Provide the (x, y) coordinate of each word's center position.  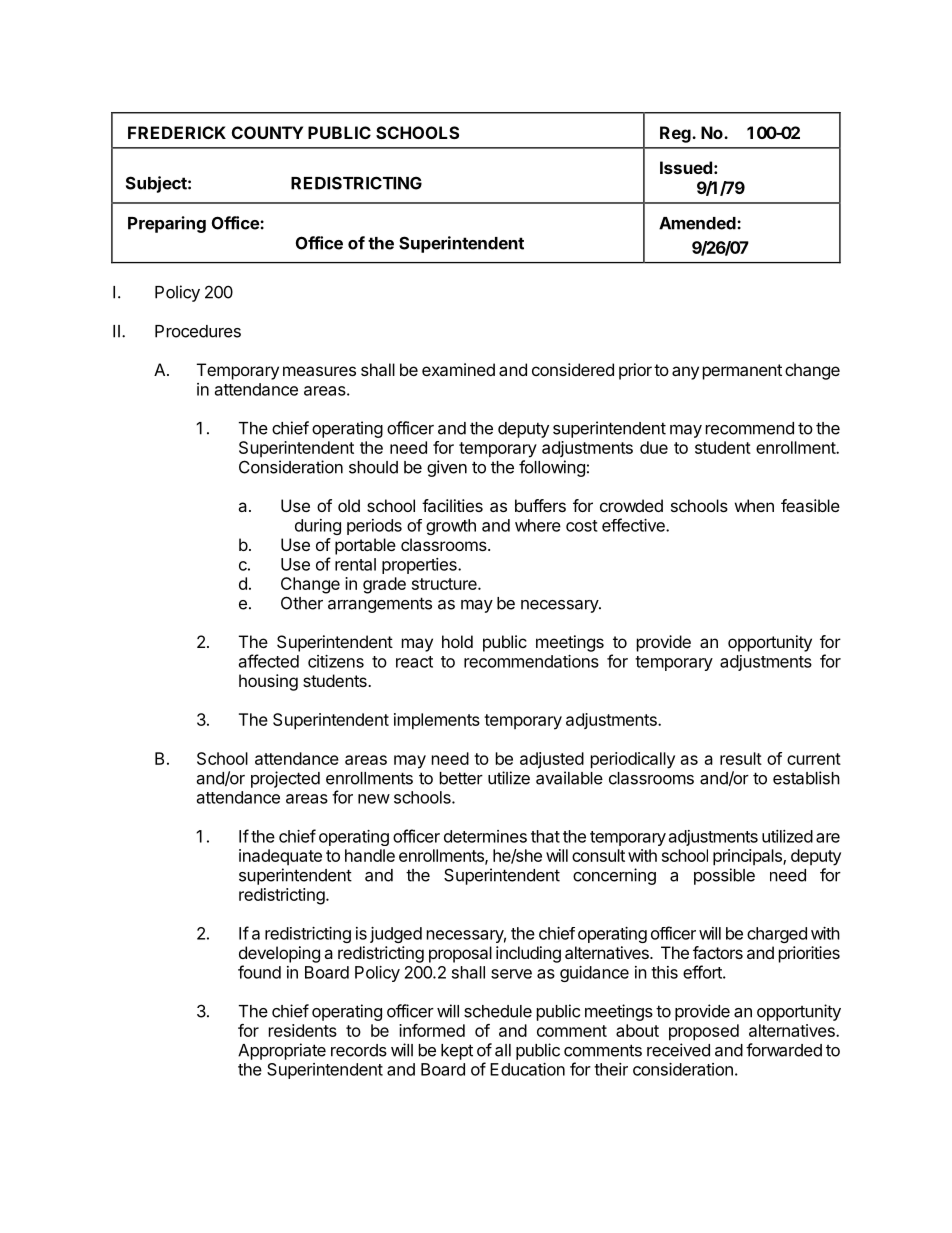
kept (457, 1052)
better (461, 778)
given (447, 468)
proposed (704, 1032)
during (318, 527)
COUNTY (267, 132)
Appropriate (282, 1051)
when (754, 505)
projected (285, 779)
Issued (686, 167)
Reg (676, 134)
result (741, 758)
